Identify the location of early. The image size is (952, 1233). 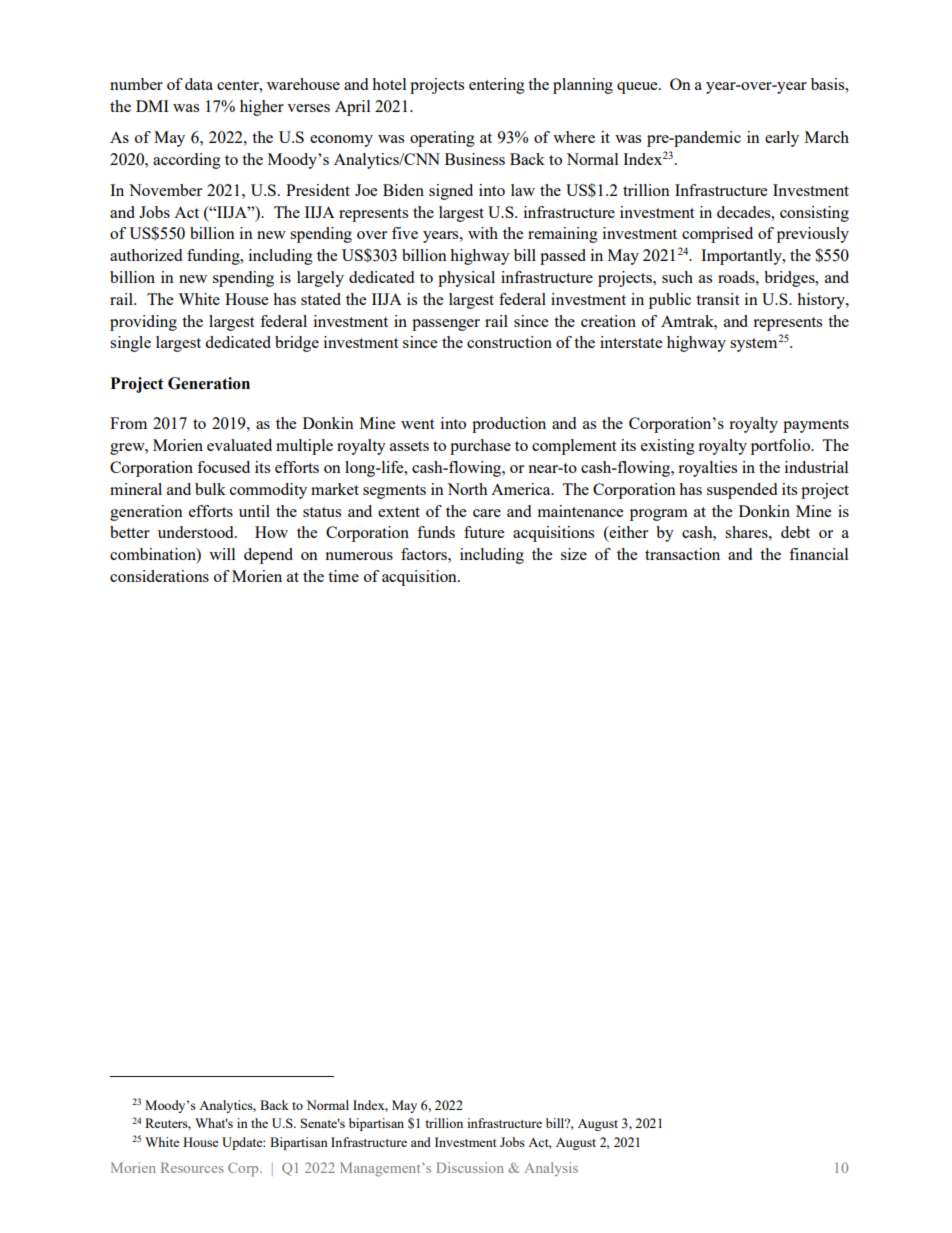
(782, 139).
